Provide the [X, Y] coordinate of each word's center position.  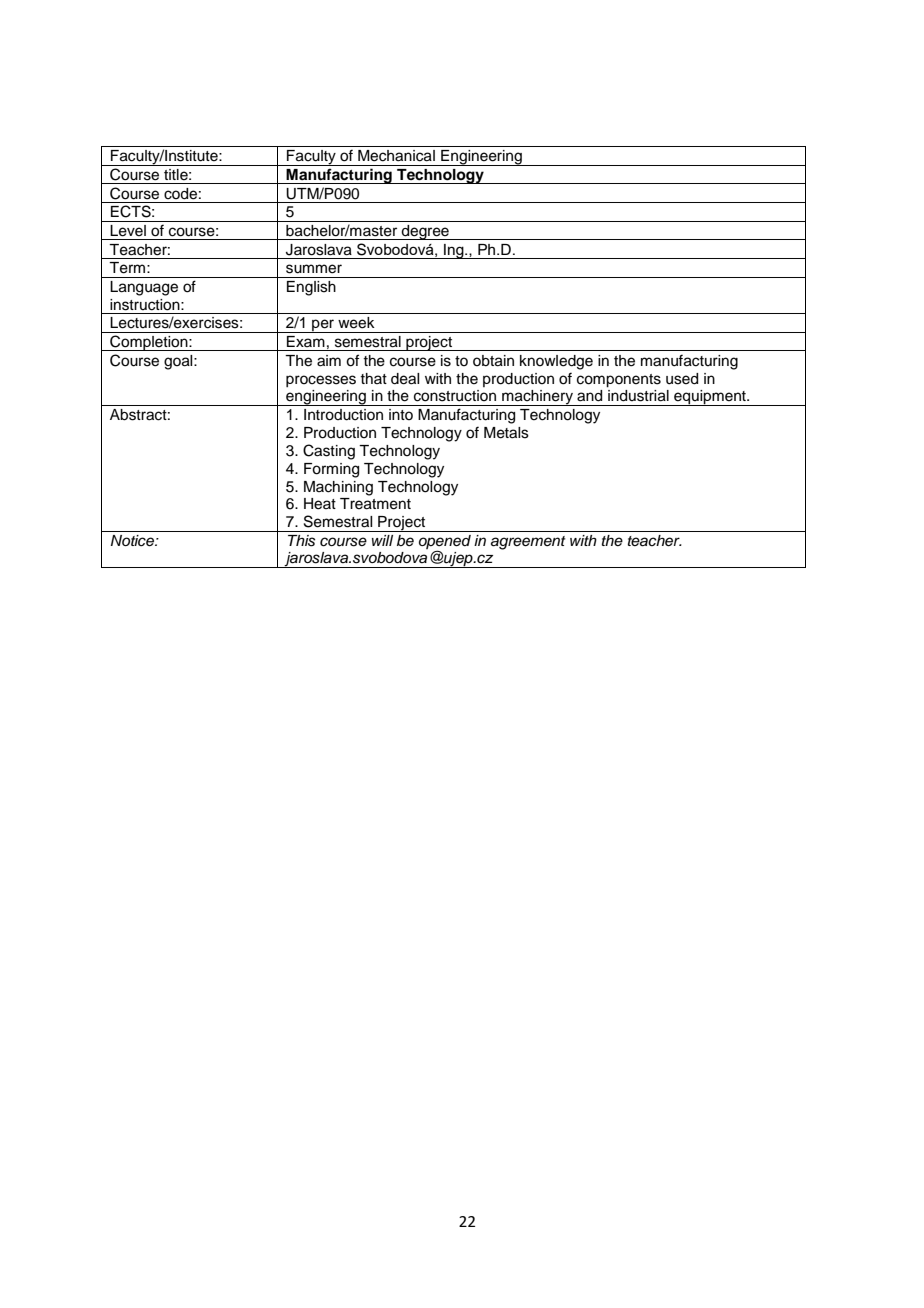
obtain [493, 361]
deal [405, 379]
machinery [537, 398]
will [382, 540]
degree [425, 232]
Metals [506, 433]
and [589, 396]
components [619, 381]
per [323, 326]
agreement [528, 543]
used [682, 379]
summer [314, 269]
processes [321, 381]
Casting [329, 452]
